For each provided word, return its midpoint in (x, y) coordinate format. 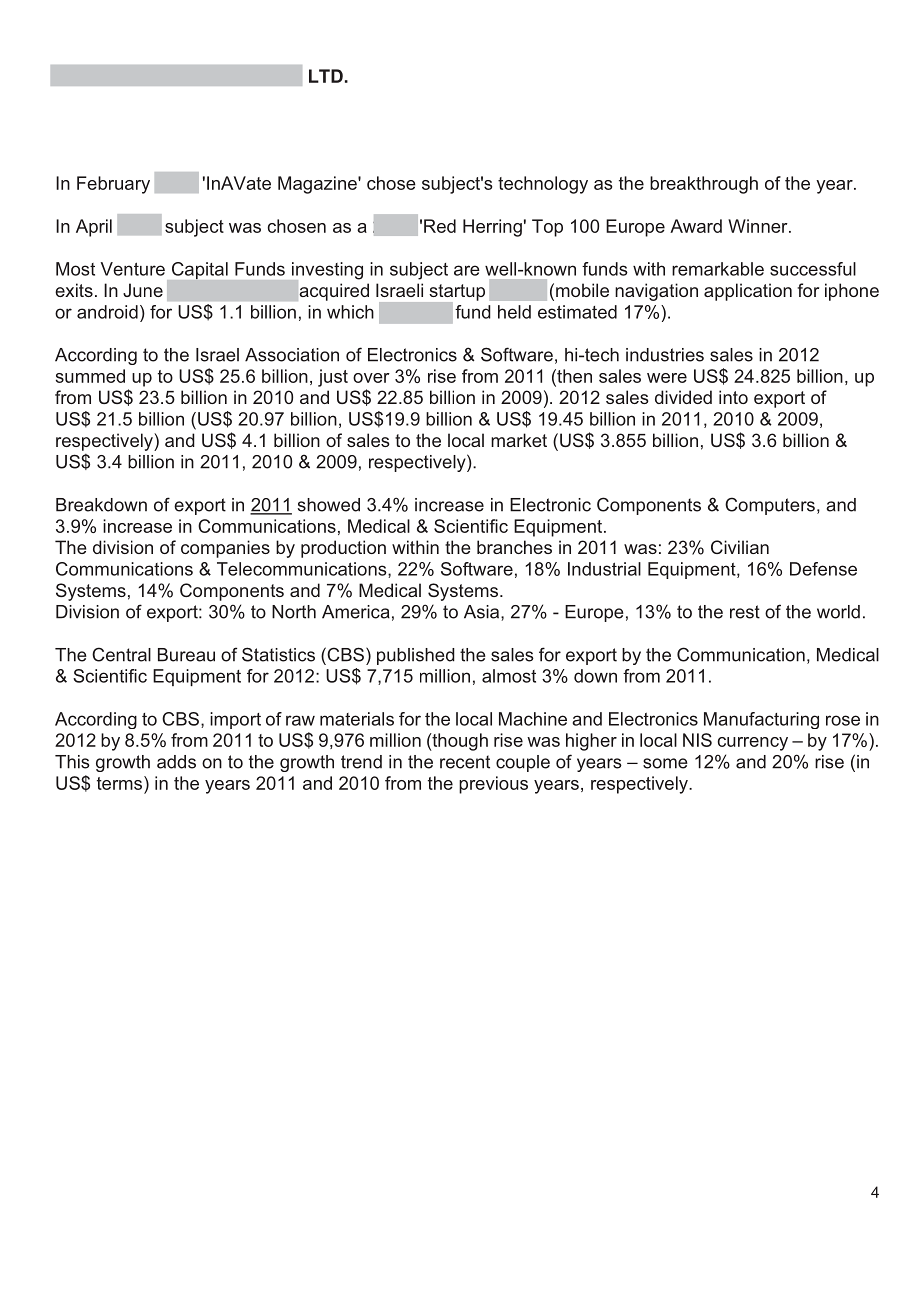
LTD (326, 76)
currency (753, 744)
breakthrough (704, 185)
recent (465, 762)
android (107, 312)
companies (225, 549)
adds (176, 762)
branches (514, 547)
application (748, 292)
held (514, 312)
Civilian (740, 547)
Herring (492, 228)
